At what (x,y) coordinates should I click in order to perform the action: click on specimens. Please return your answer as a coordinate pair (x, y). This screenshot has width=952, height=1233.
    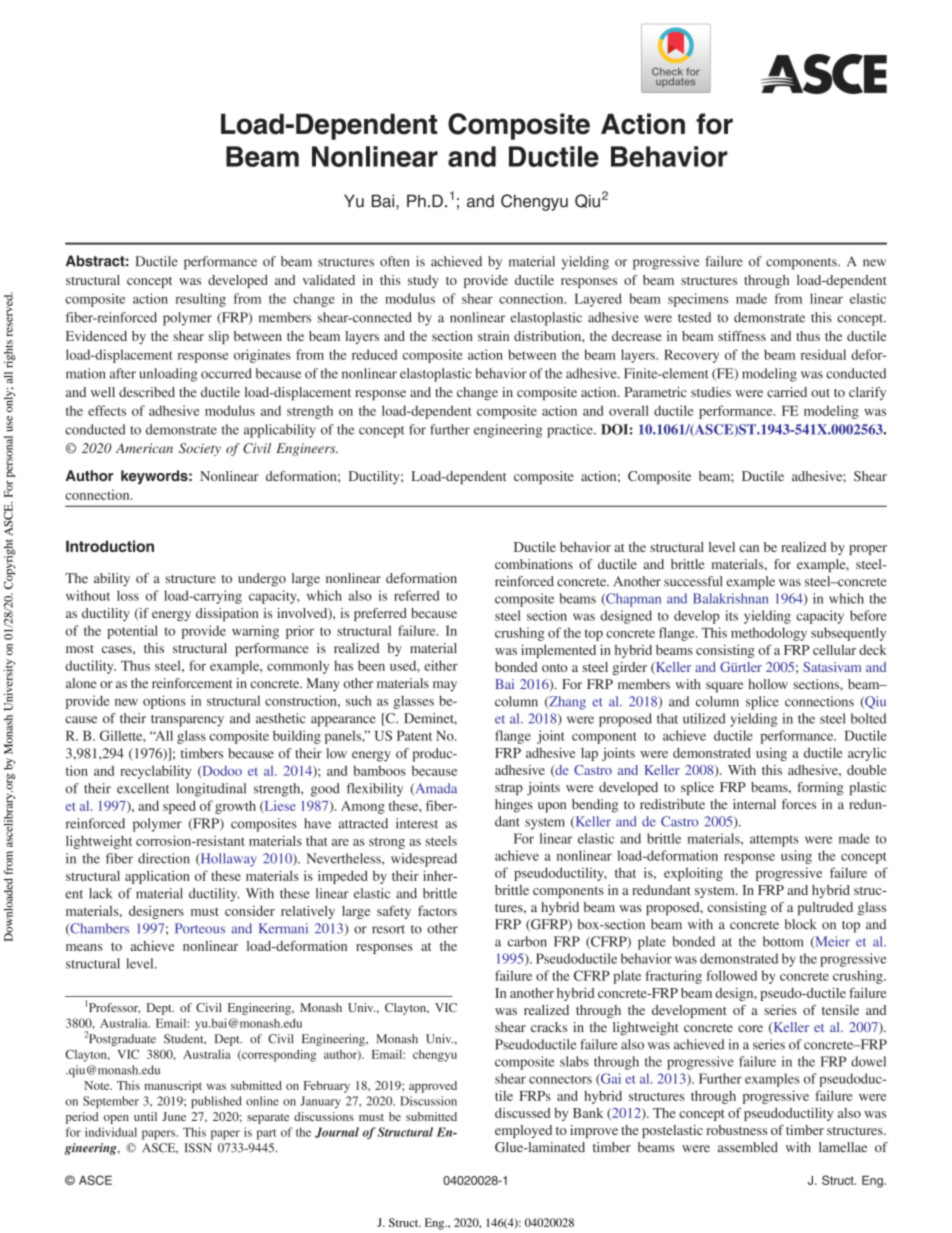
    Looking at the image, I should click on (698, 300).
